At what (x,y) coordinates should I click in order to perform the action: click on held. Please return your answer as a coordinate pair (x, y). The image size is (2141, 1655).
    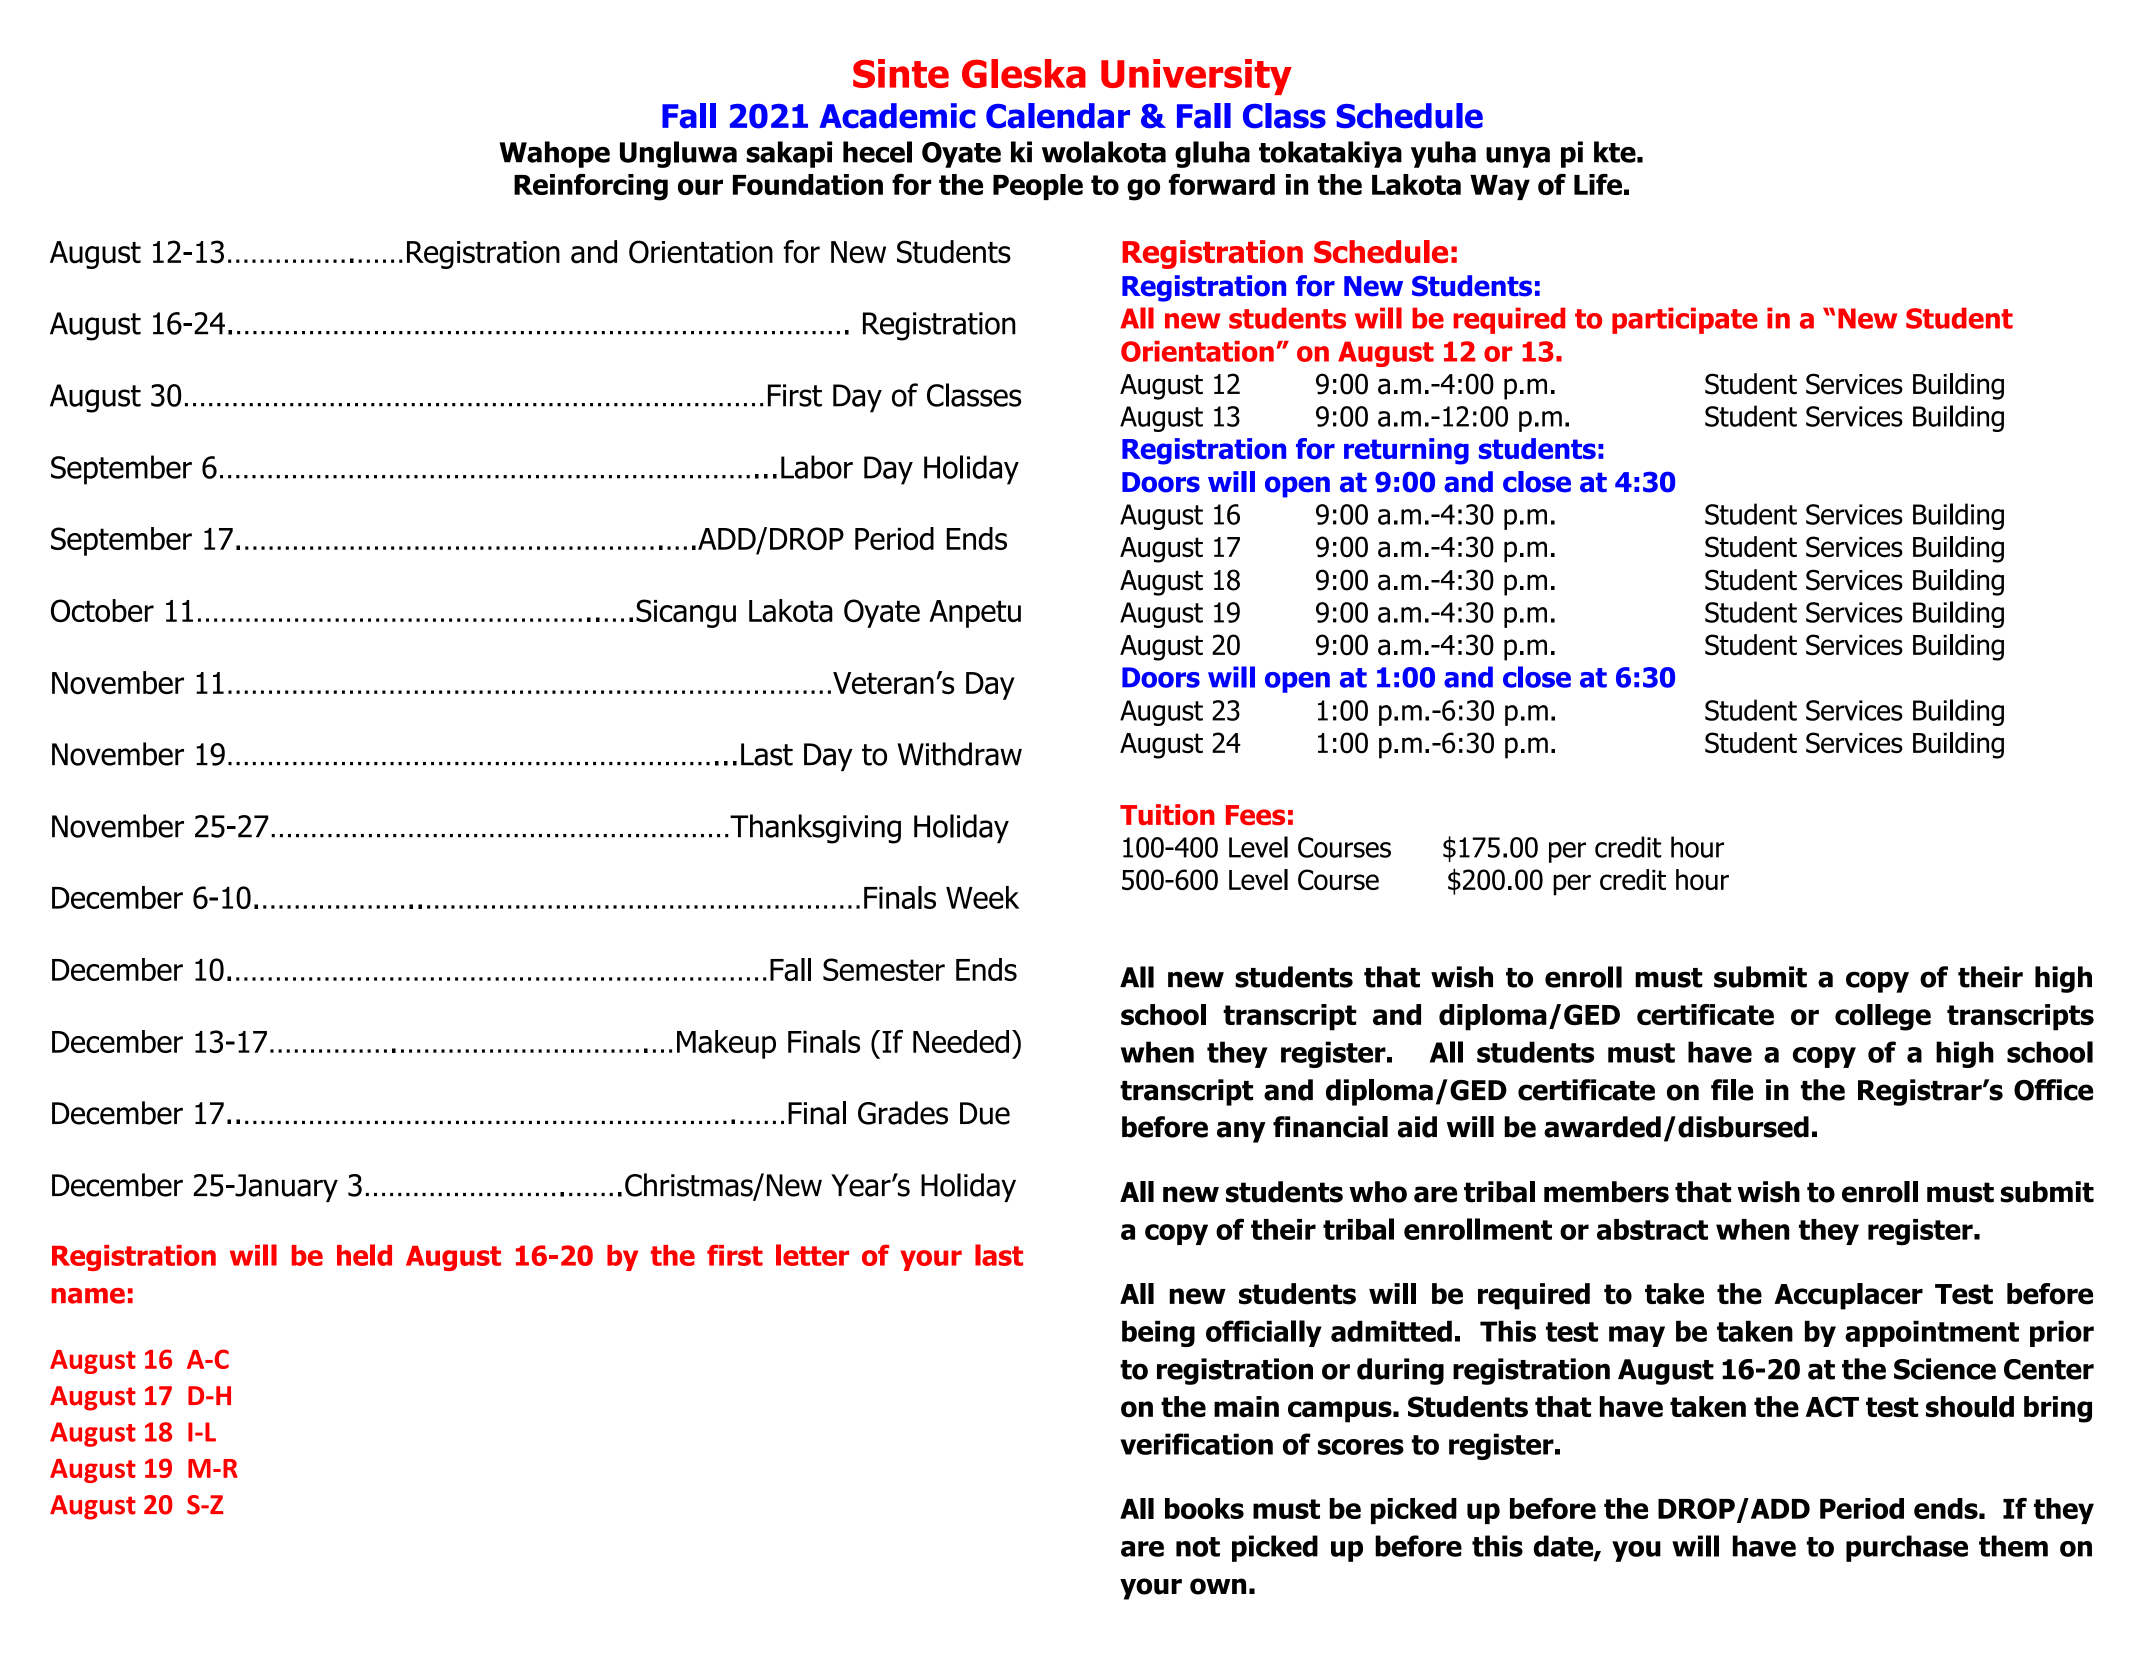
    Looking at the image, I should click on (364, 1255).
